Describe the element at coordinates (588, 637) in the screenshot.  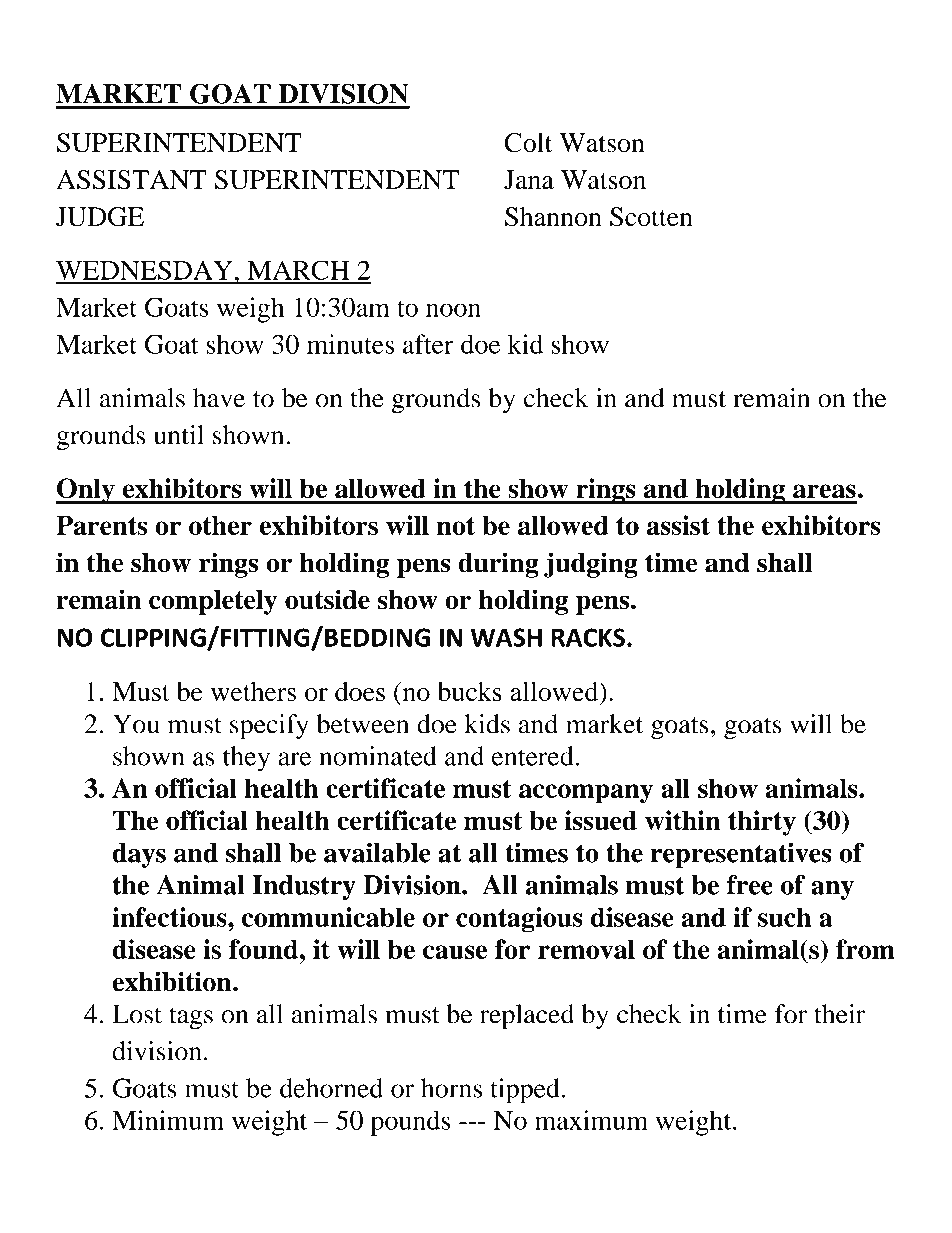
I see `RACKS` at that location.
